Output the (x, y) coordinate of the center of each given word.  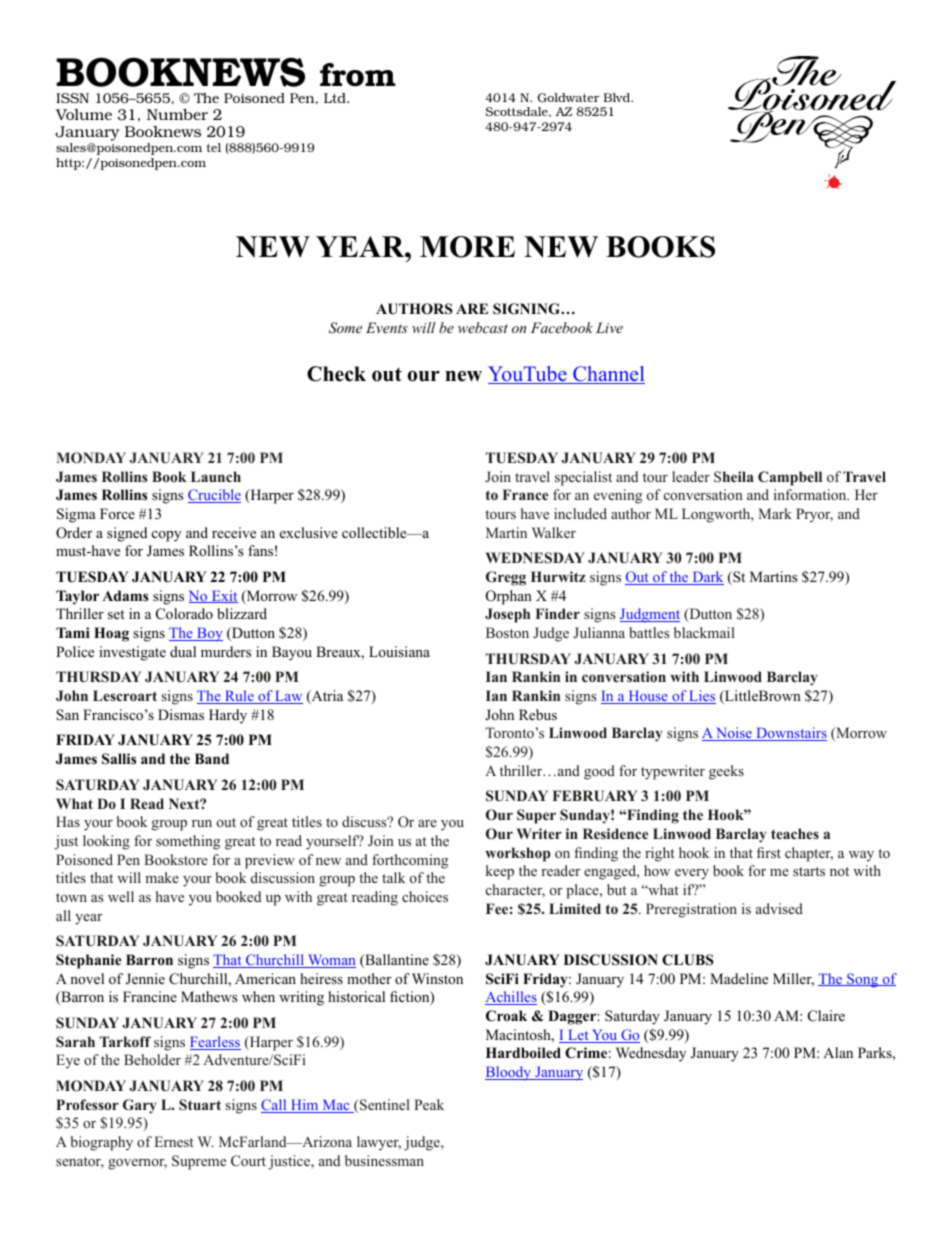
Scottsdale (517, 111)
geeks (726, 772)
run (202, 823)
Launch (216, 476)
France (525, 494)
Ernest (174, 1141)
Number (177, 114)
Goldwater (568, 97)
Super (536, 816)
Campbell (790, 478)
